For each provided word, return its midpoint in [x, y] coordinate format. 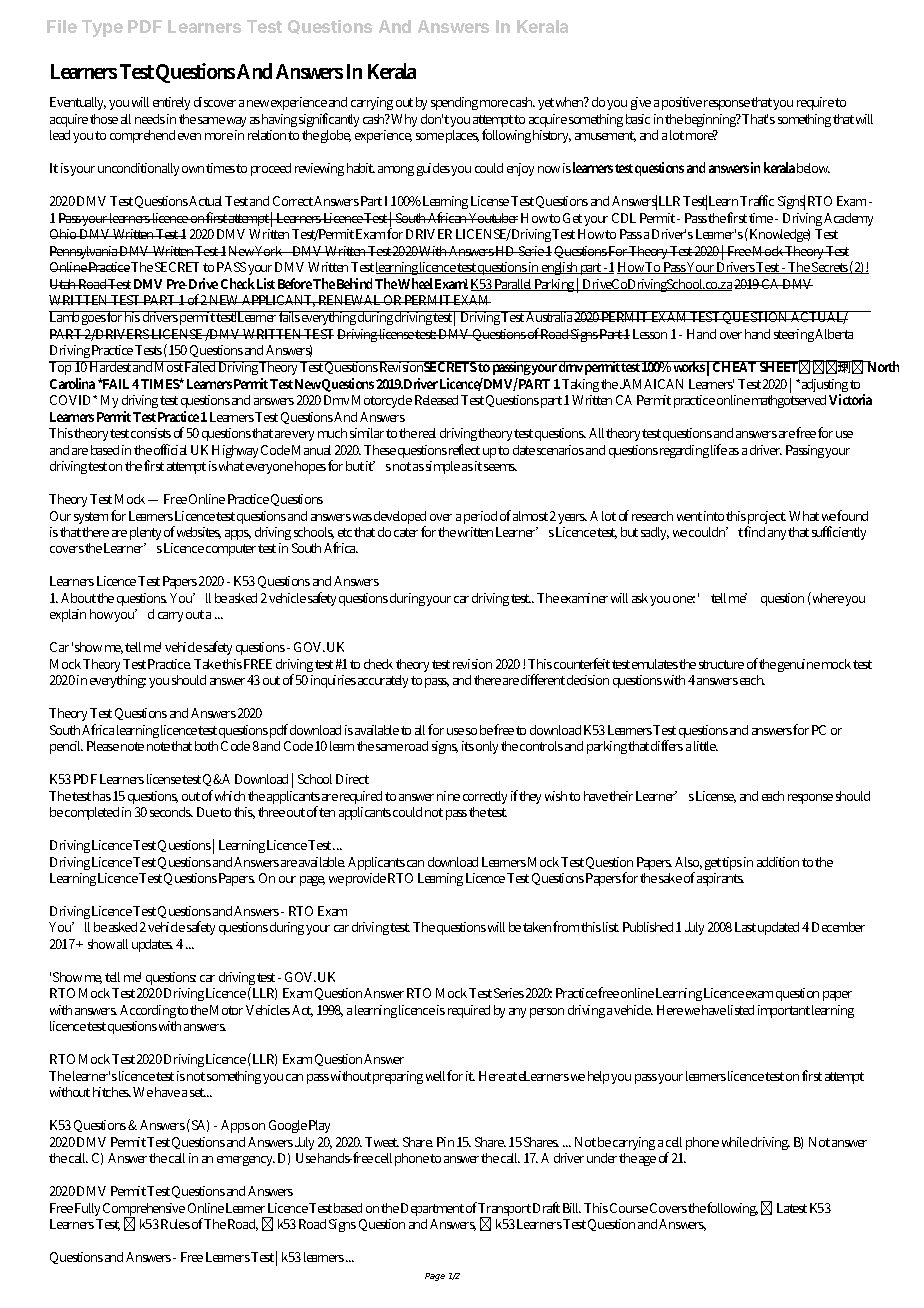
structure [721, 664]
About [78, 598]
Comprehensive [144, 1211]
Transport [504, 1211]
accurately [383, 681]
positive [682, 103]
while [735, 1142]
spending [454, 103]
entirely [171, 103]
